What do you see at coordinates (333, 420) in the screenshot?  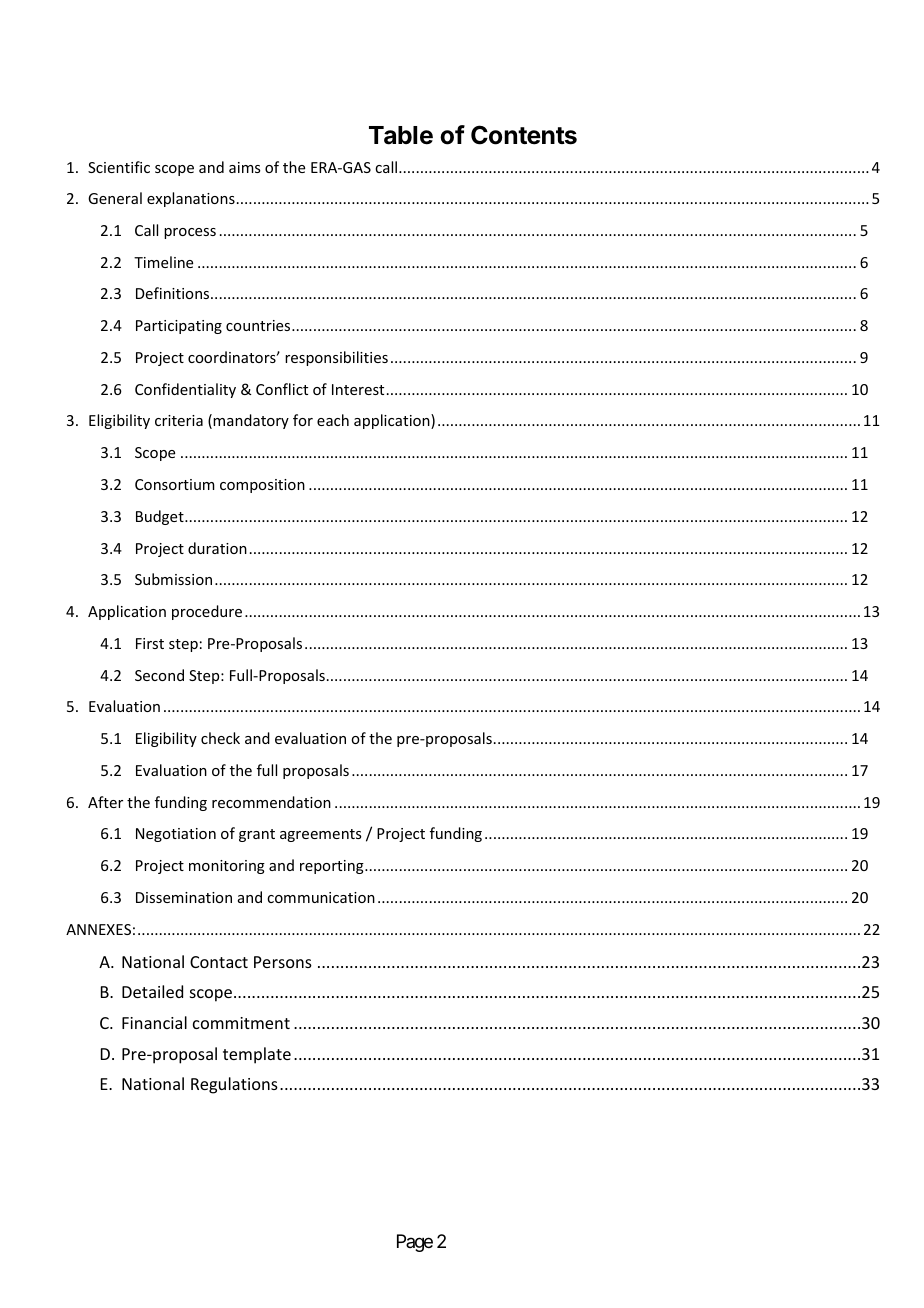 I see `each` at bounding box center [333, 420].
